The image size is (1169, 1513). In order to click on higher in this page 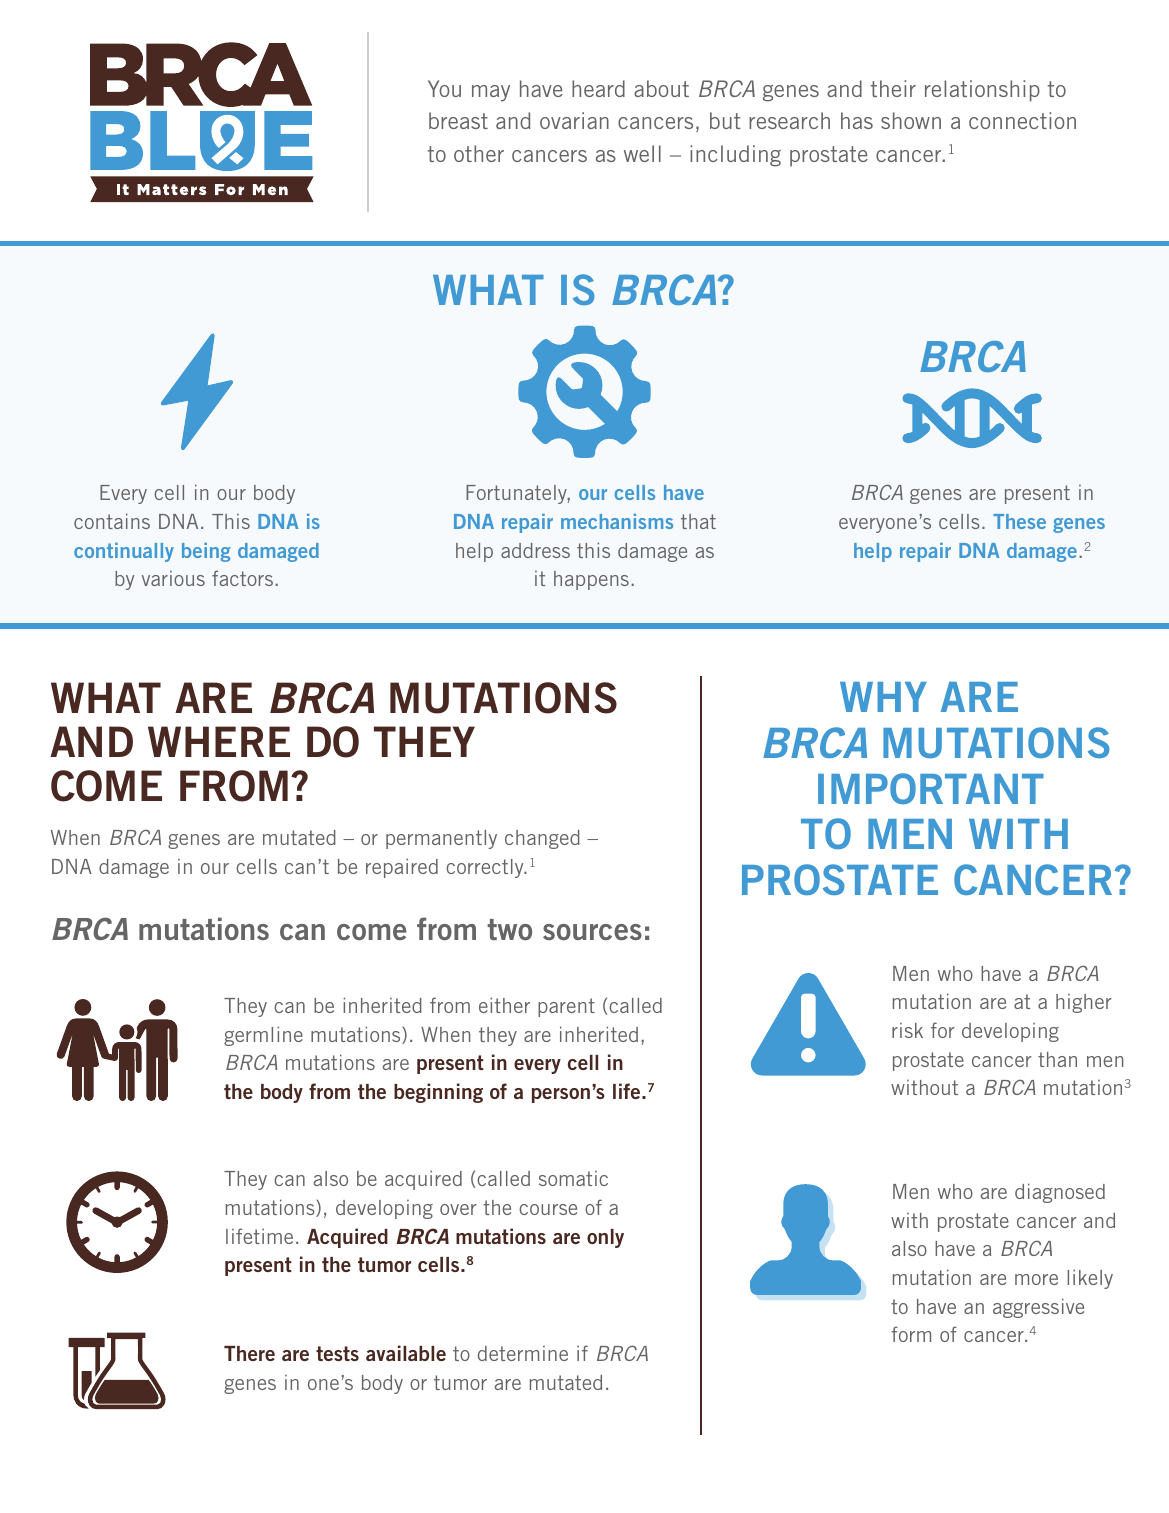, I will do `click(1084, 1003)`.
